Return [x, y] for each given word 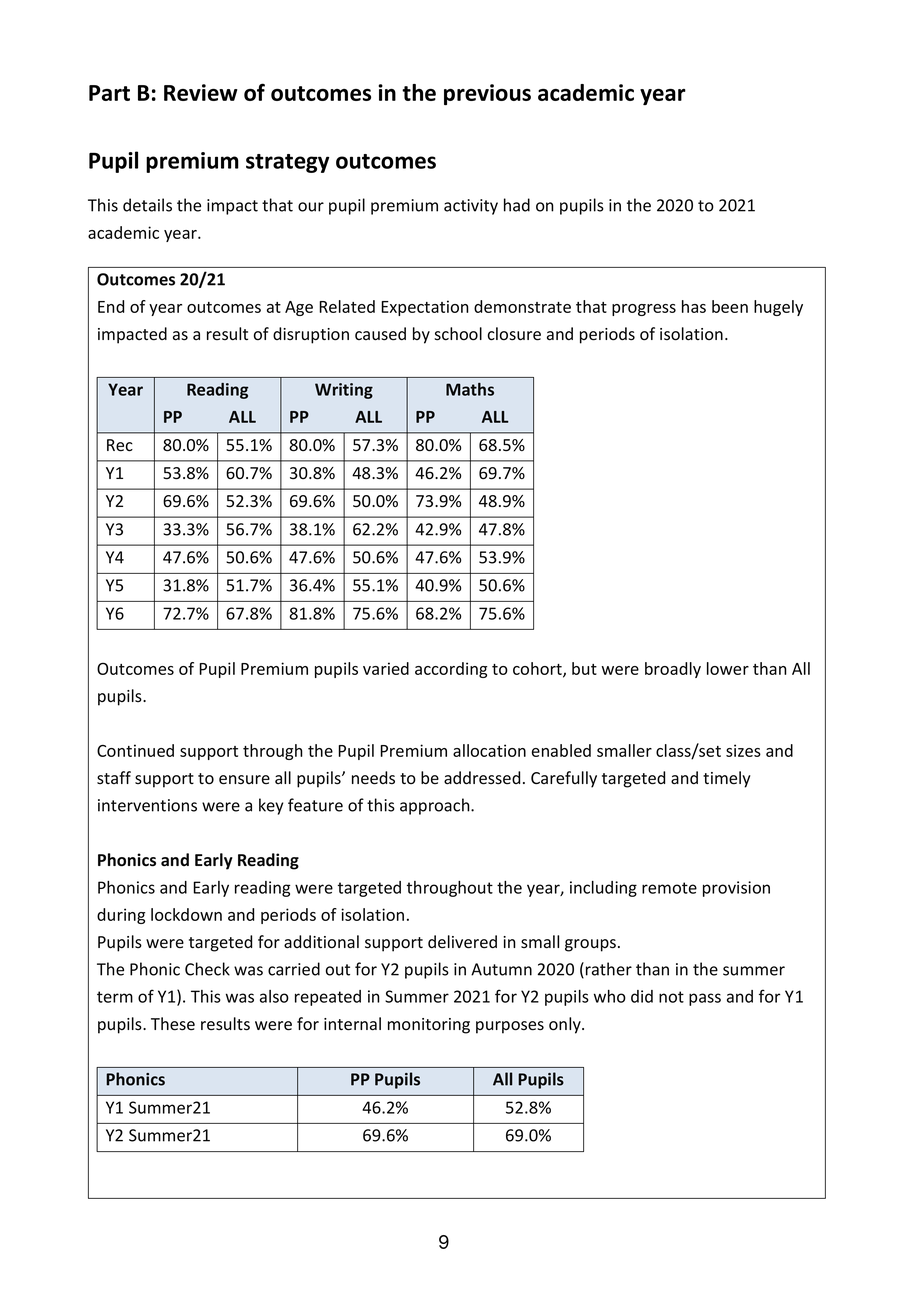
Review [201, 92]
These [173, 1024]
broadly [673, 670]
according [451, 670]
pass [705, 999]
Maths [470, 389]
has [694, 306]
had [517, 205]
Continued [135, 750]
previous [487, 94]
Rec [120, 445]
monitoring [429, 1026]
